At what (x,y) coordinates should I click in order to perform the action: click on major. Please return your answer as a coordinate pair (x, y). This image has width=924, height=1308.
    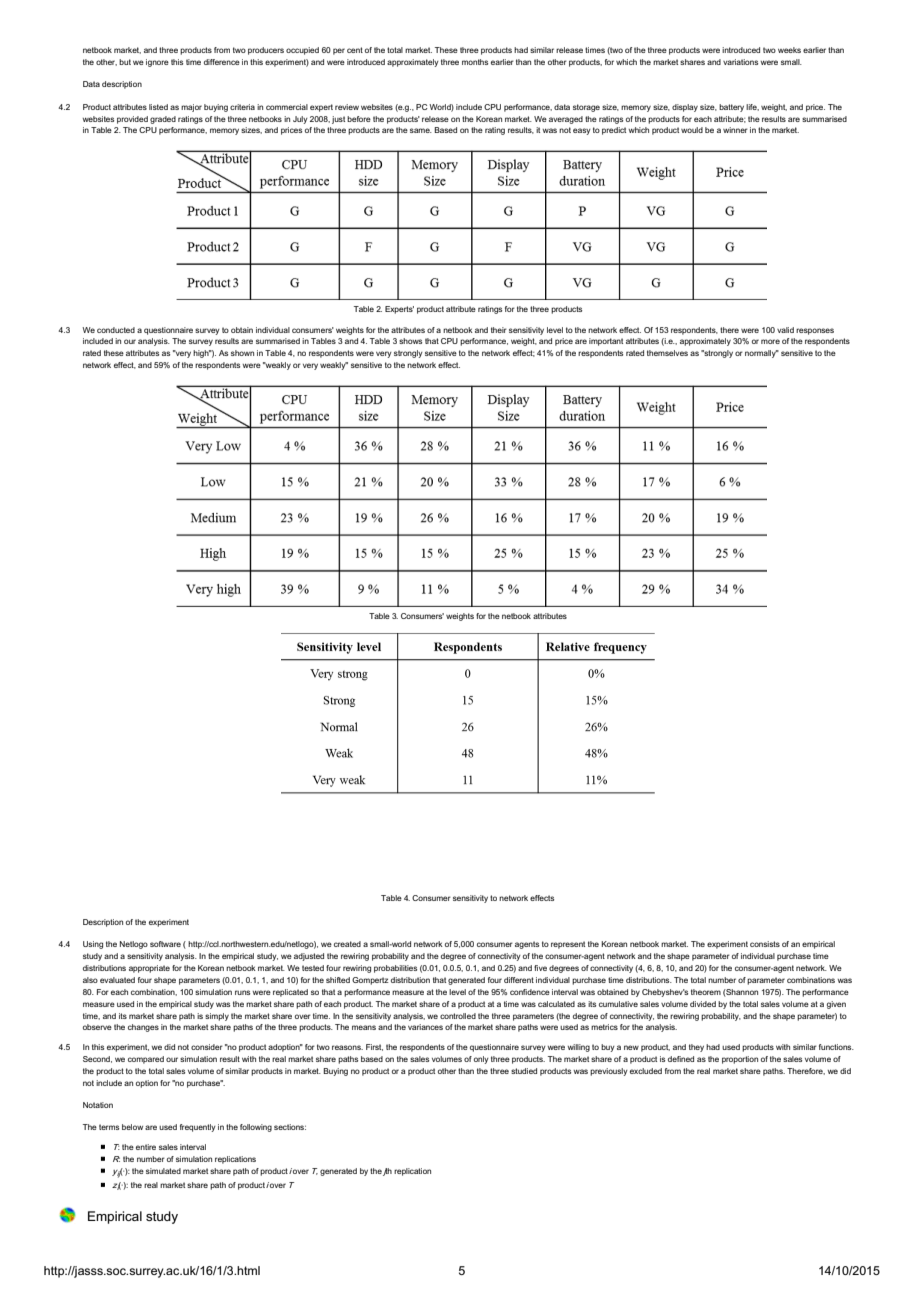
    Looking at the image, I should click on (191, 108).
